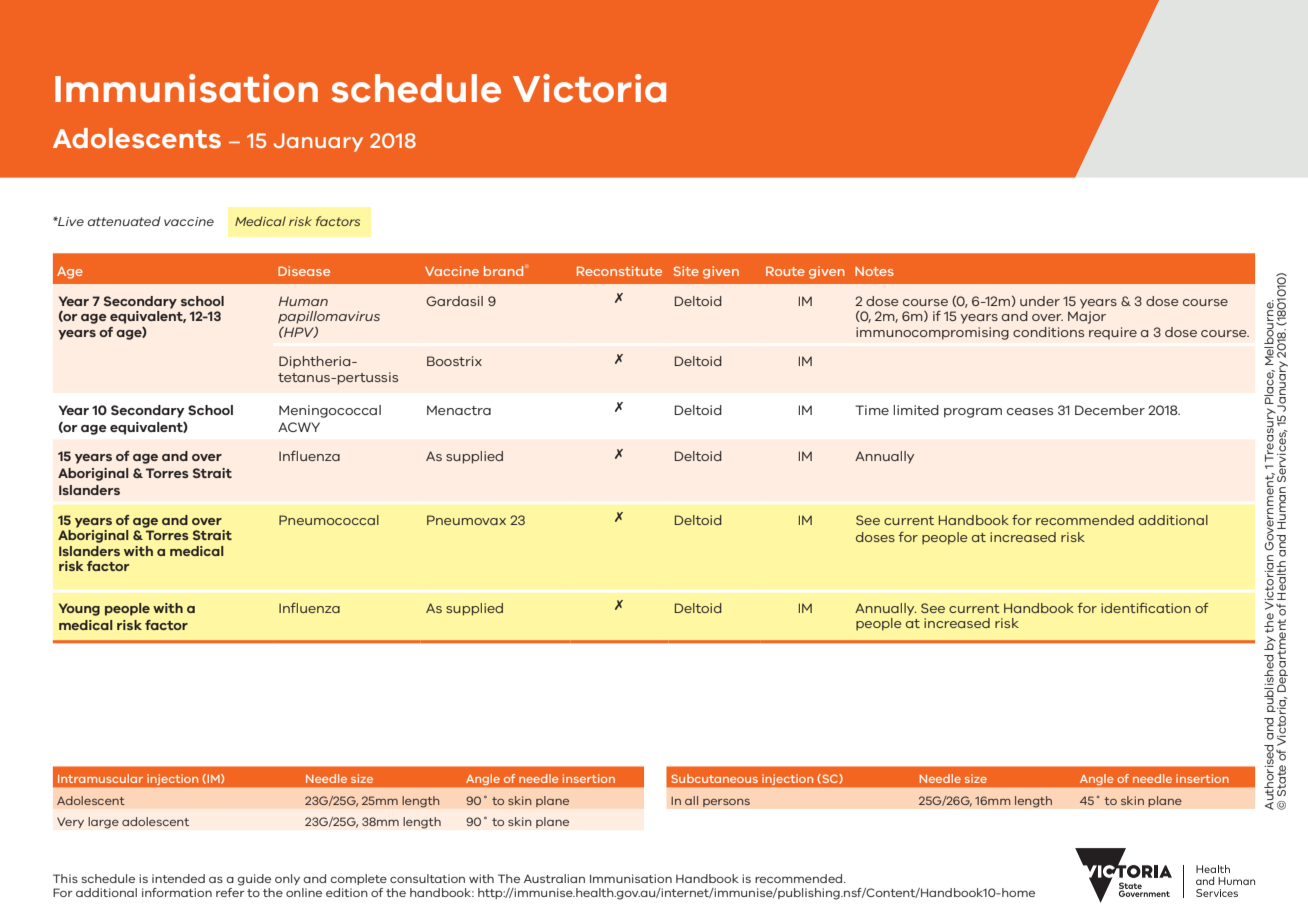 This screenshot has height=924, width=1308. What do you see at coordinates (1030, 411) in the screenshot?
I see `ceases` at bounding box center [1030, 411].
